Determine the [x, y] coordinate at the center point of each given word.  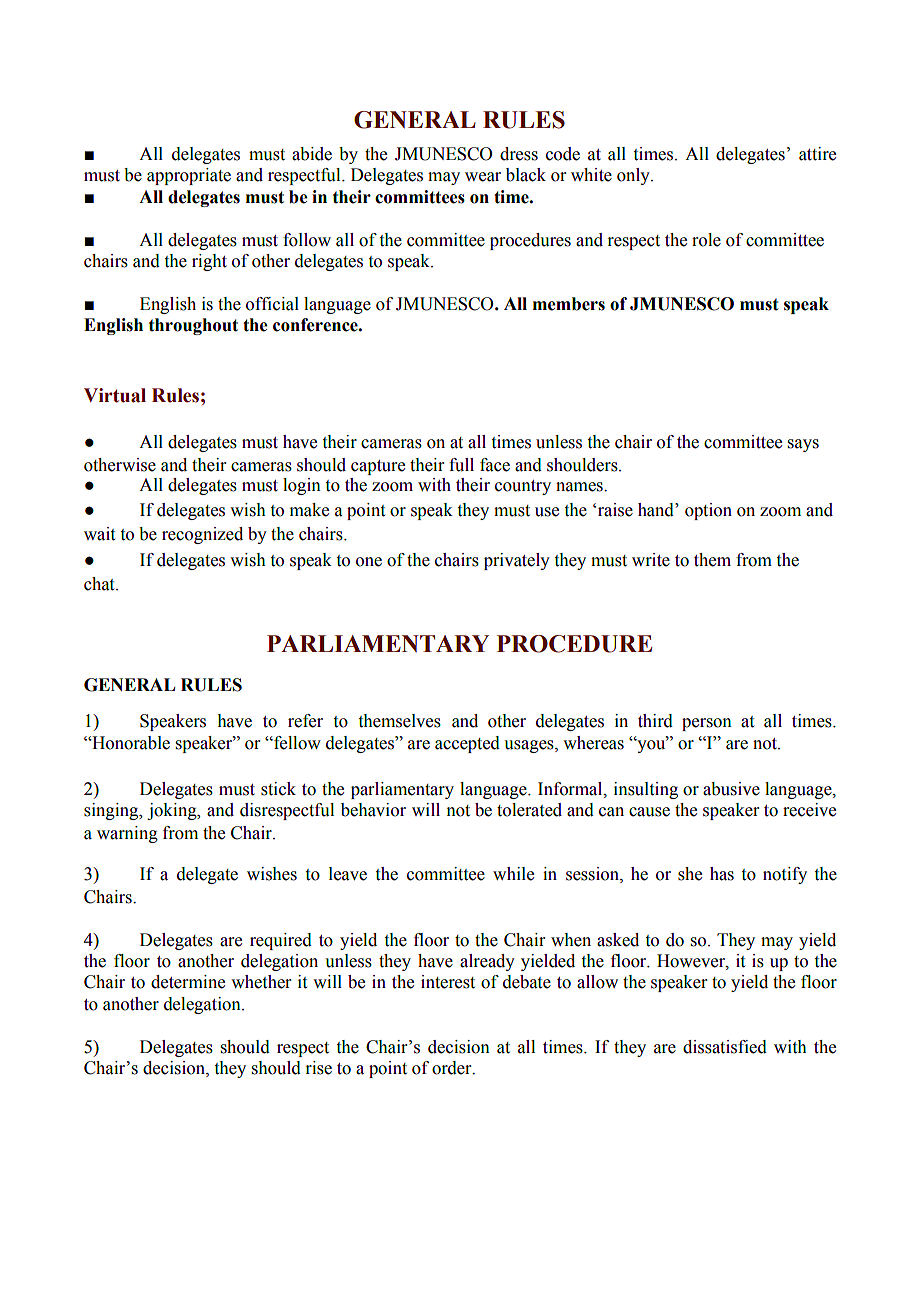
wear [483, 177]
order [453, 1068]
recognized [202, 535]
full [461, 465]
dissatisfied [725, 1047]
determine [188, 982]
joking [173, 811]
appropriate [189, 176]
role [706, 240]
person [707, 724]
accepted [467, 744]
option [708, 511]
